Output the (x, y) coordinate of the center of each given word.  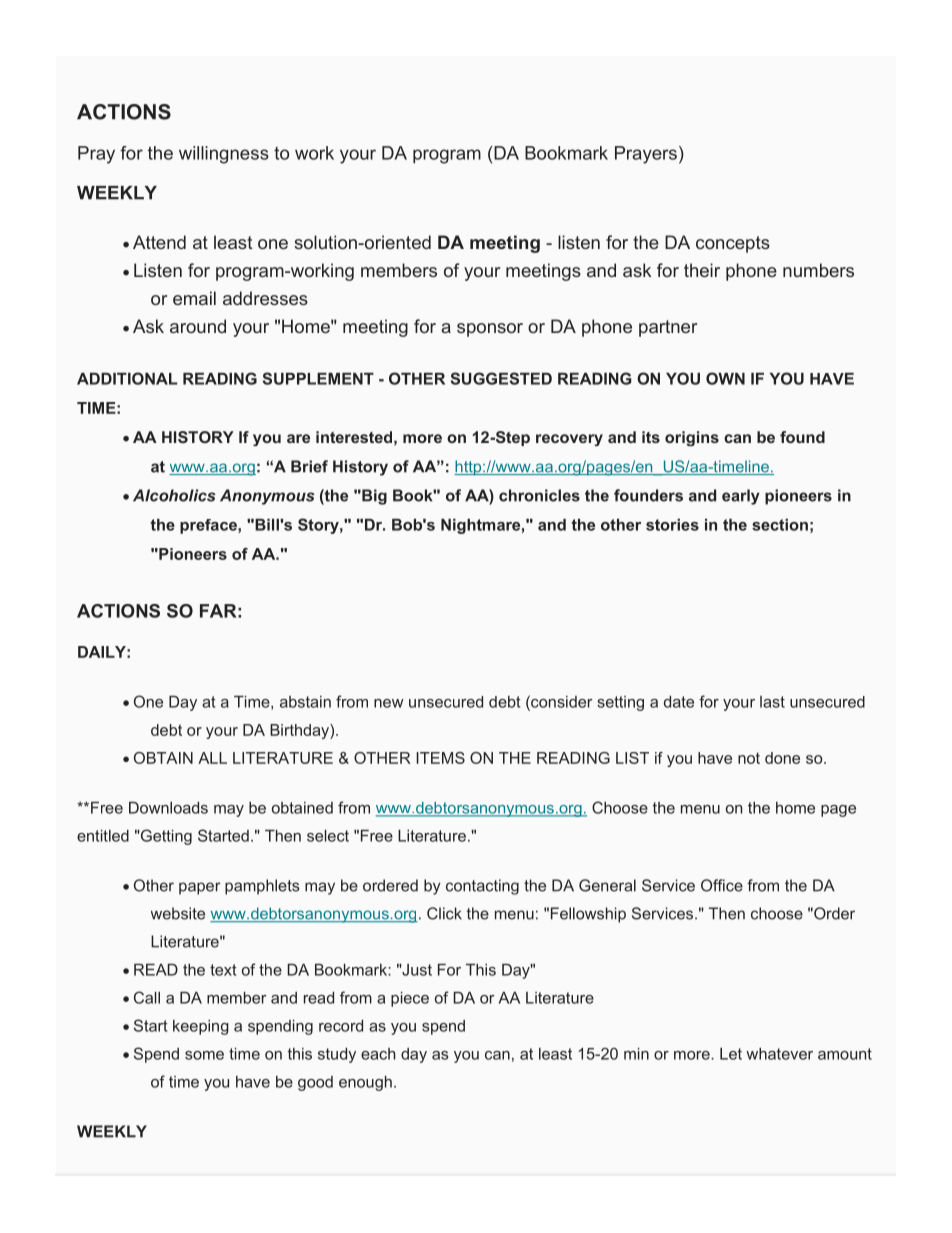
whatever (779, 1054)
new (389, 703)
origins (692, 438)
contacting (482, 887)
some (204, 1055)
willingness (224, 155)
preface (209, 526)
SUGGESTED (501, 378)
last (772, 702)
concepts (733, 244)
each (378, 1054)
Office (722, 885)
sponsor (490, 330)
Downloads (168, 808)
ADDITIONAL (127, 378)
